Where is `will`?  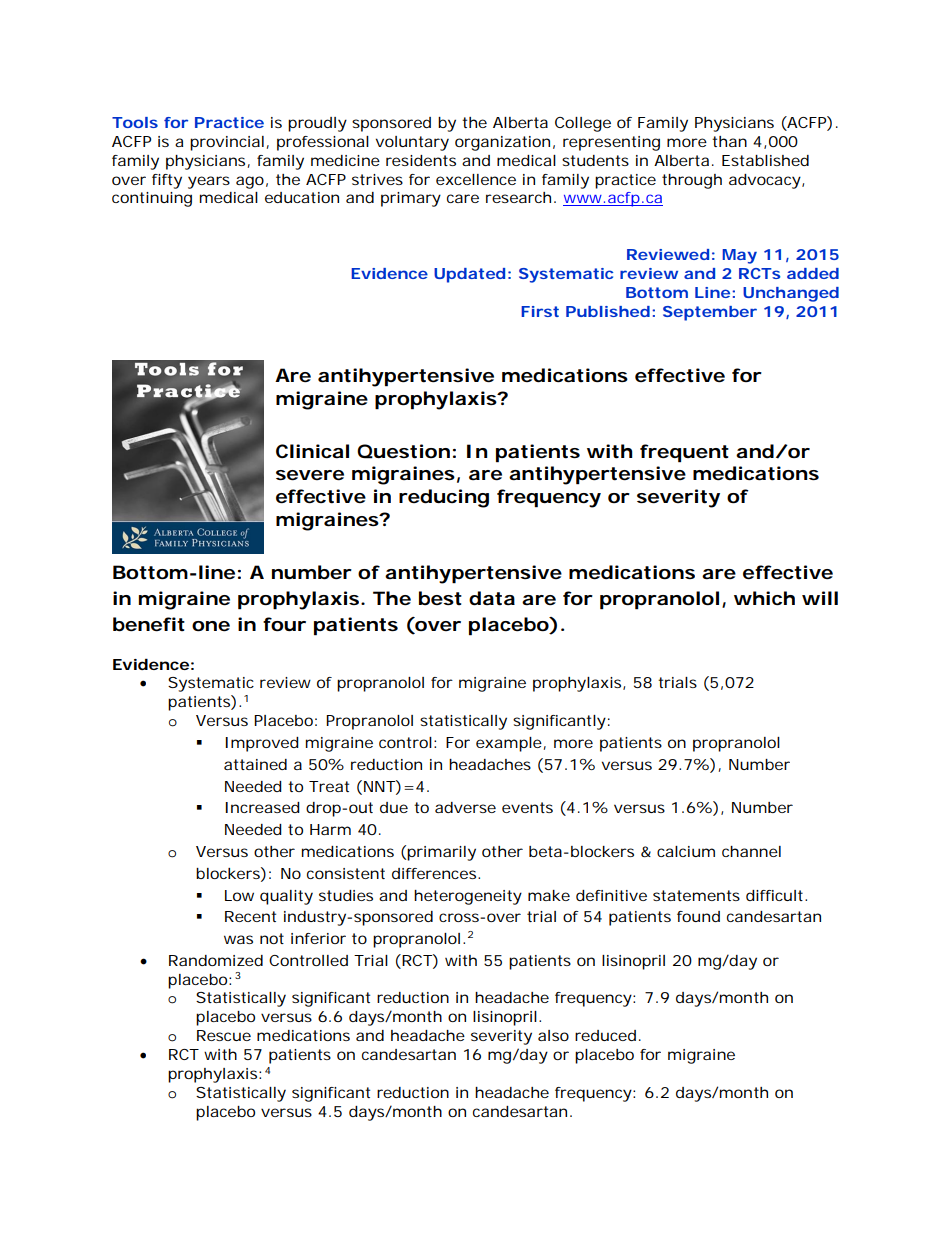
will is located at coordinates (820, 598).
